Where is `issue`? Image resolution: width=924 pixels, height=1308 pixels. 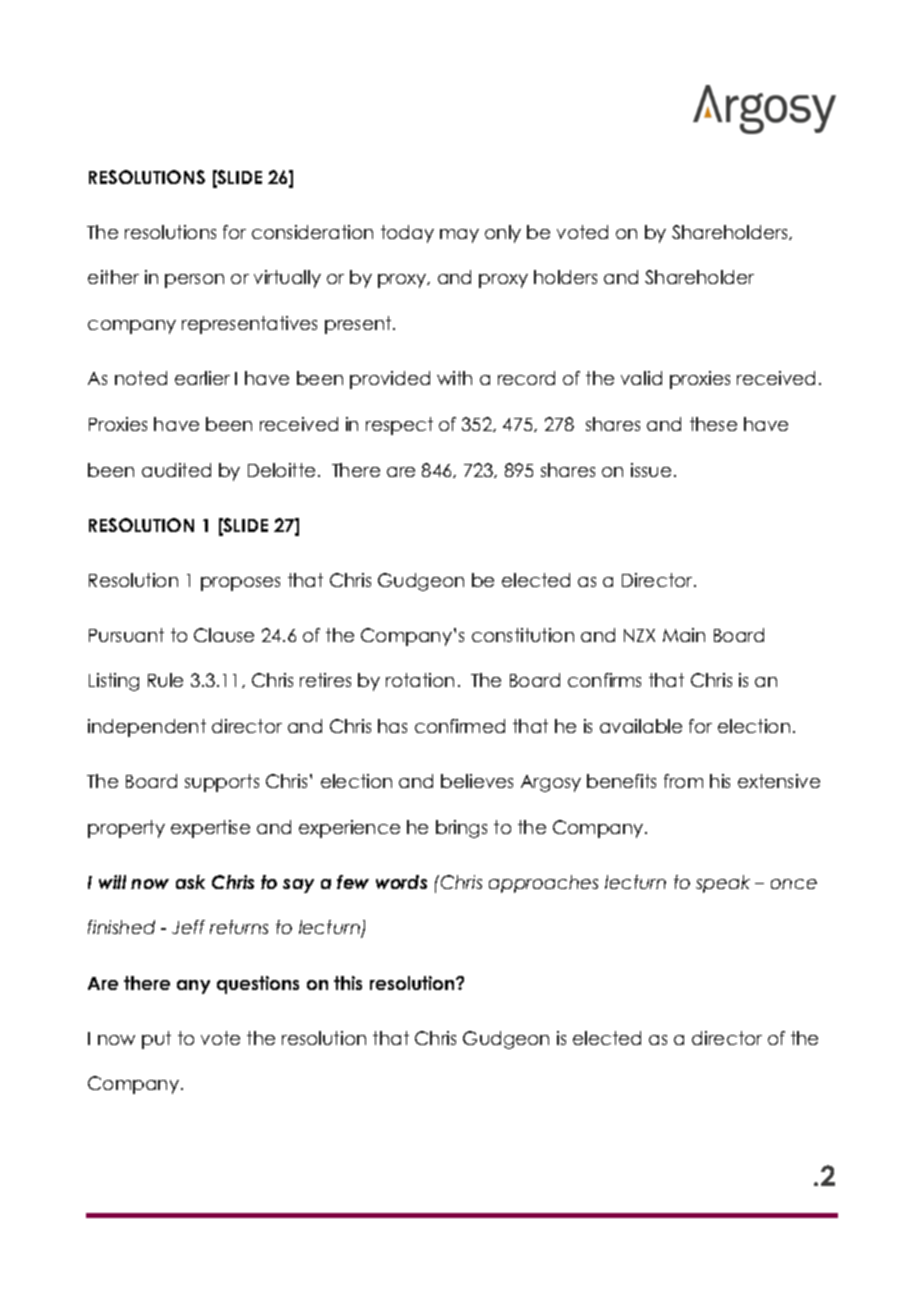 issue is located at coordinates (651, 470).
